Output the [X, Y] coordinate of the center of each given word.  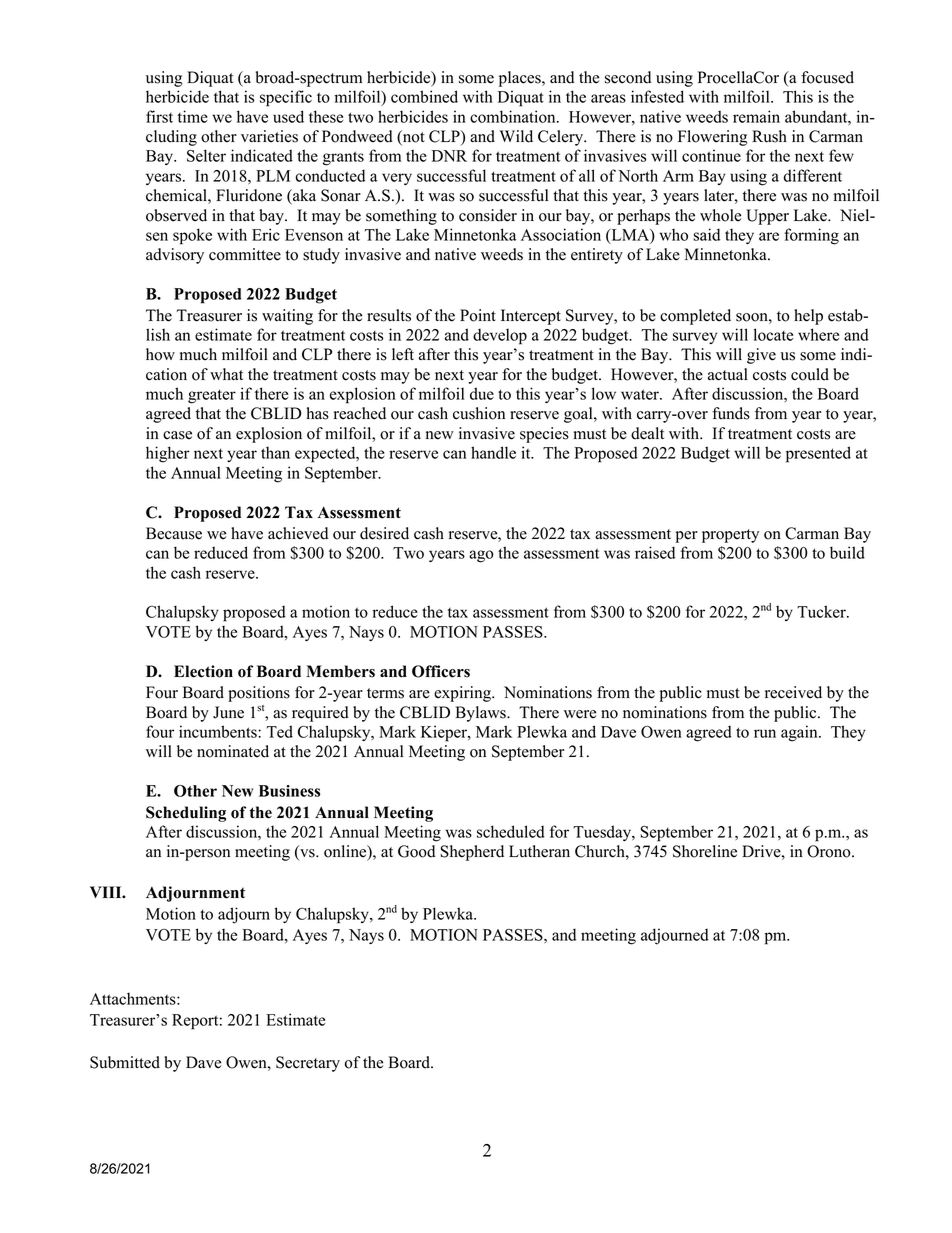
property [730, 536]
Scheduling [186, 814]
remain [756, 116]
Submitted [125, 1062]
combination [514, 116]
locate [773, 334]
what [226, 374]
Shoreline [705, 851]
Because [174, 533]
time [193, 116]
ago [481, 556]
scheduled [511, 831]
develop [500, 336]
